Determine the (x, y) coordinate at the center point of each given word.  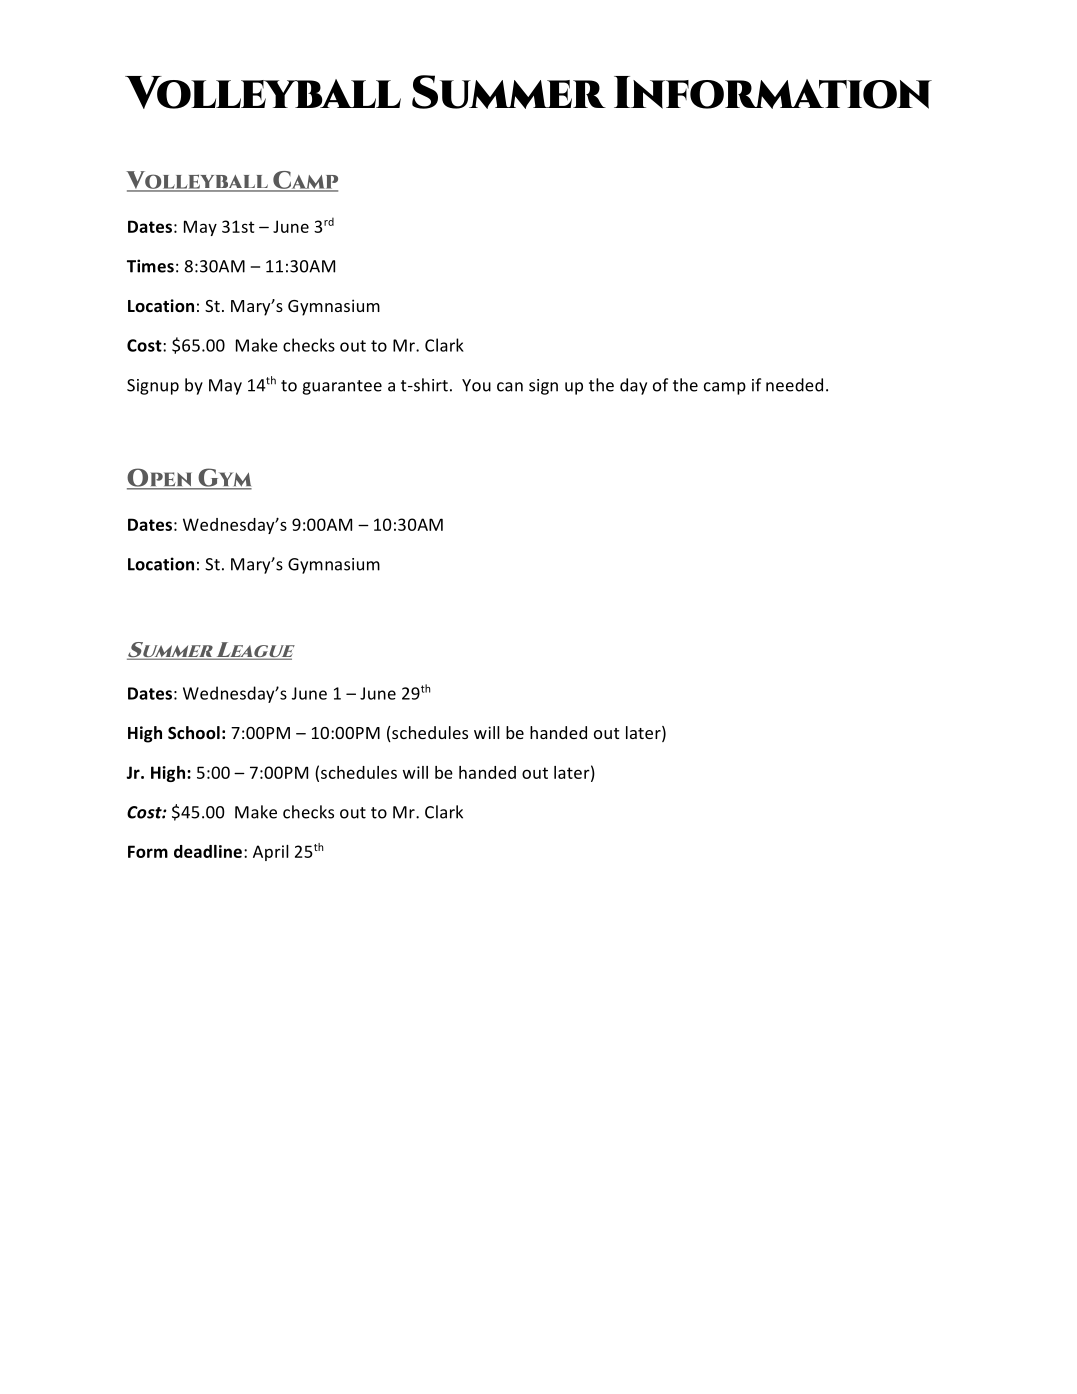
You (476, 385)
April (271, 853)
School (194, 733)
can (510, 387)
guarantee (342, 387)
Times (150, 266)
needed (794, 385)
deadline (209, 851)
